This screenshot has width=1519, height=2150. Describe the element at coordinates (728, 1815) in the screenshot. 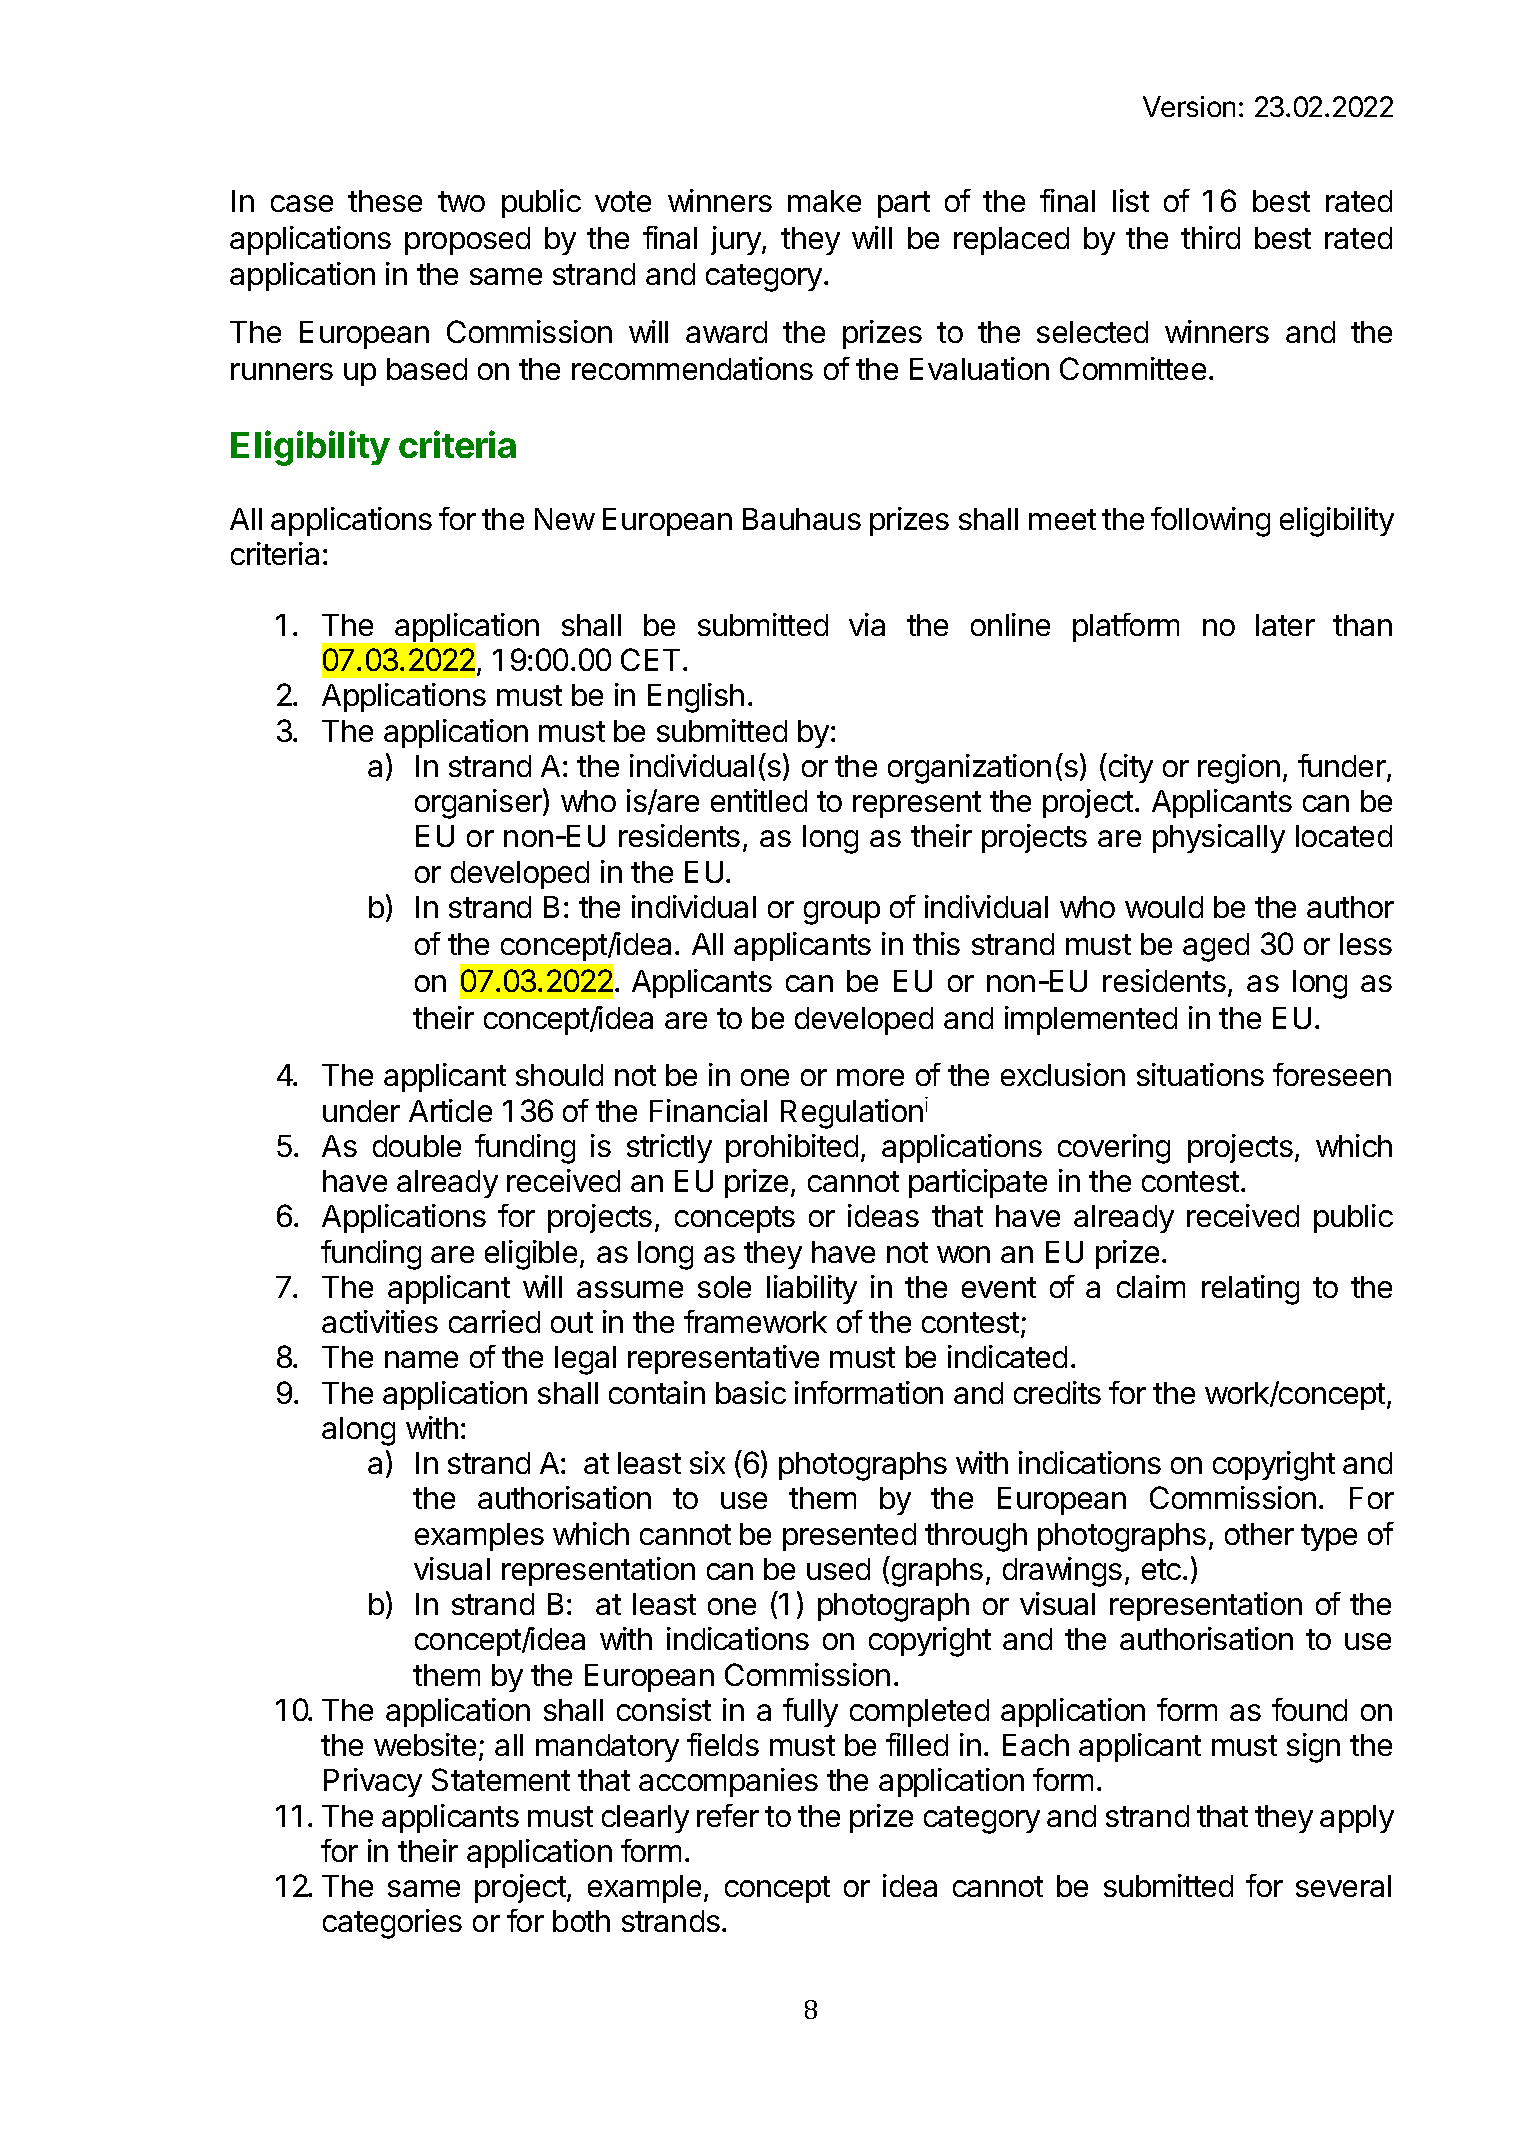

I see `refer` at that location.
